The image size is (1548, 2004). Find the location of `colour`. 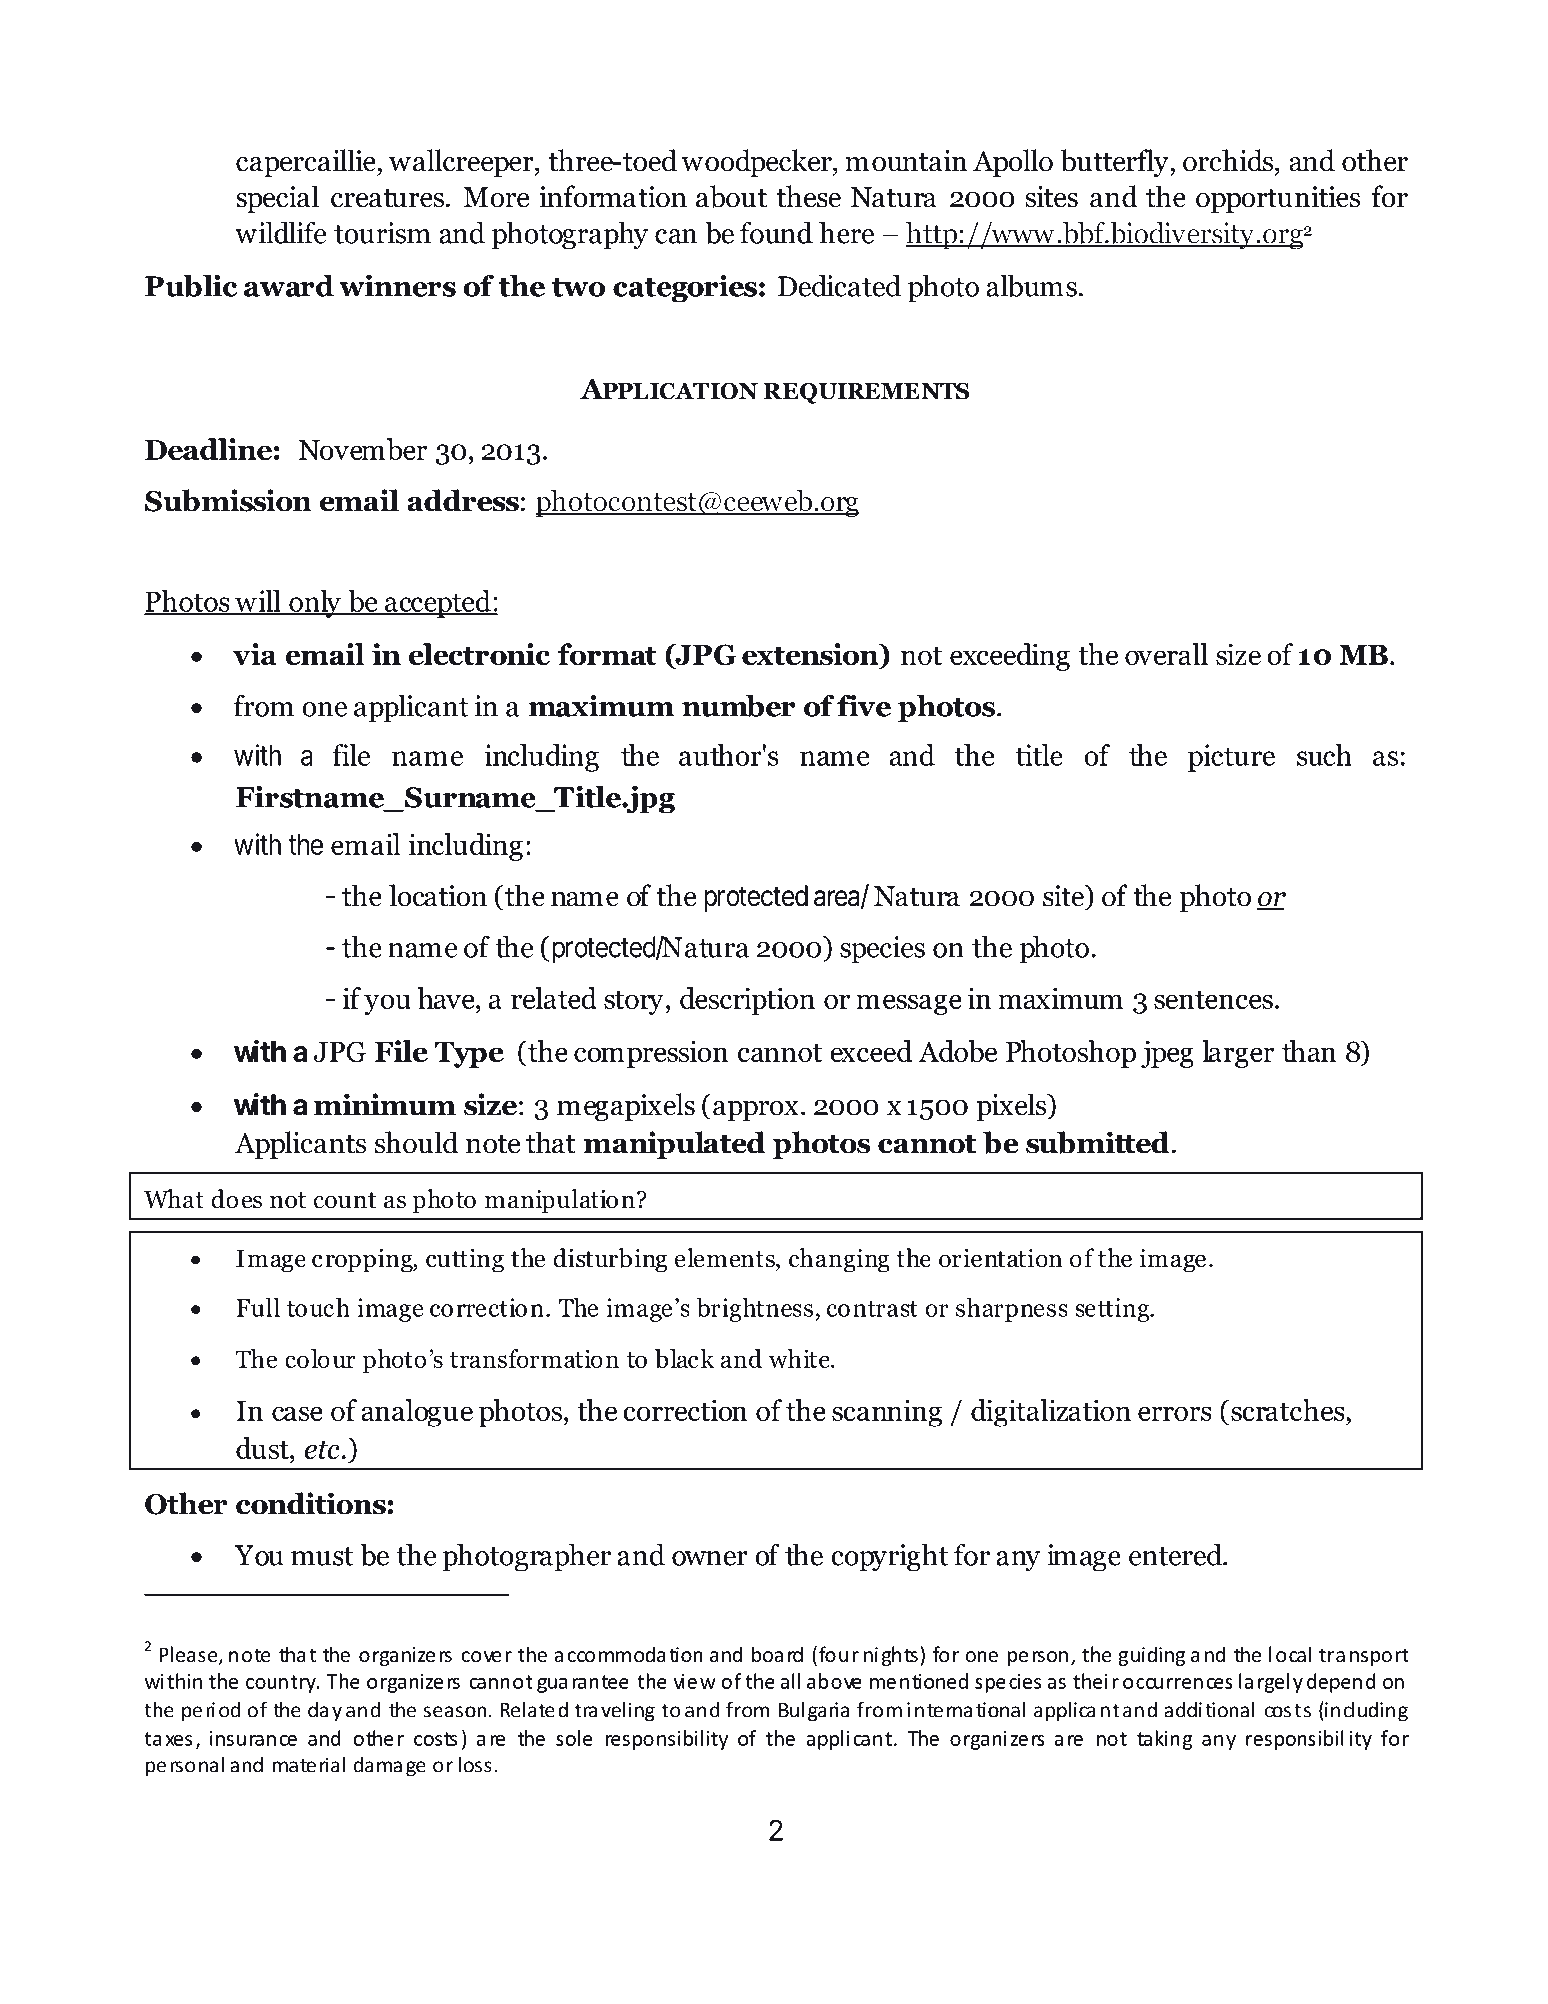

colour is located at coordinates (320, 1358).
